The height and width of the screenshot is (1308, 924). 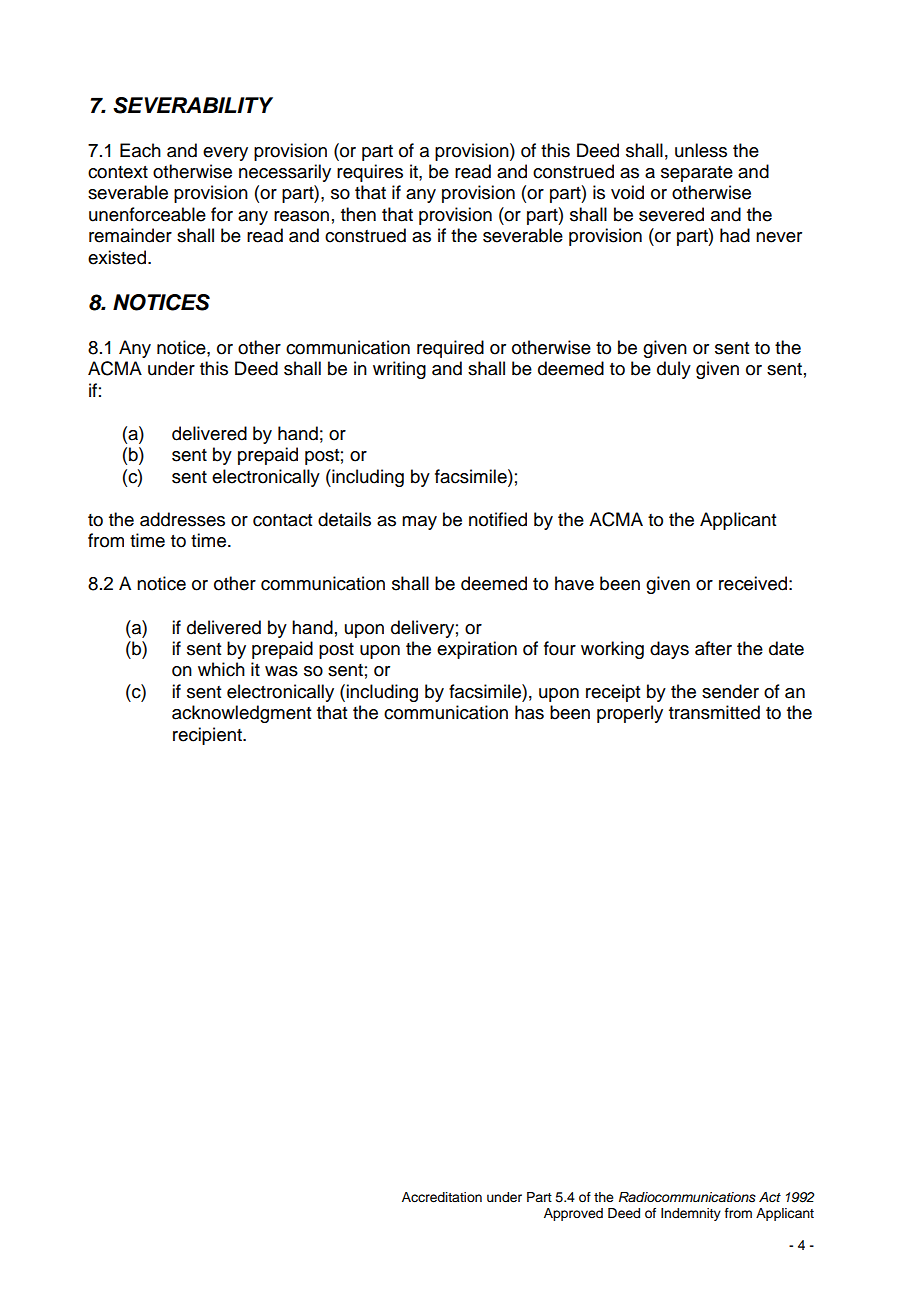 I want to click on recipient, so click(x=208, y=736).
